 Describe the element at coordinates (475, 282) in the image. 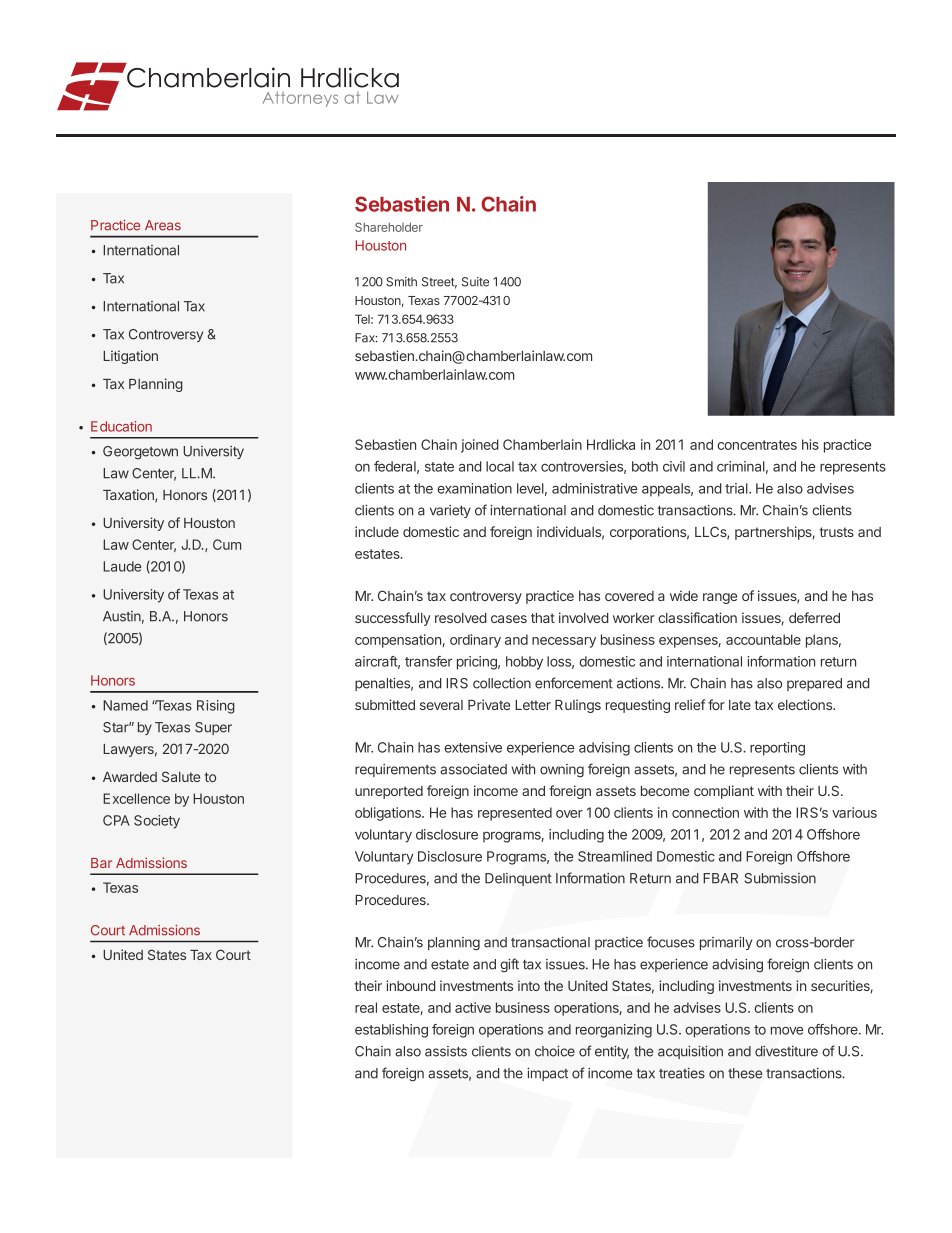

I see `Suite` at that location.
